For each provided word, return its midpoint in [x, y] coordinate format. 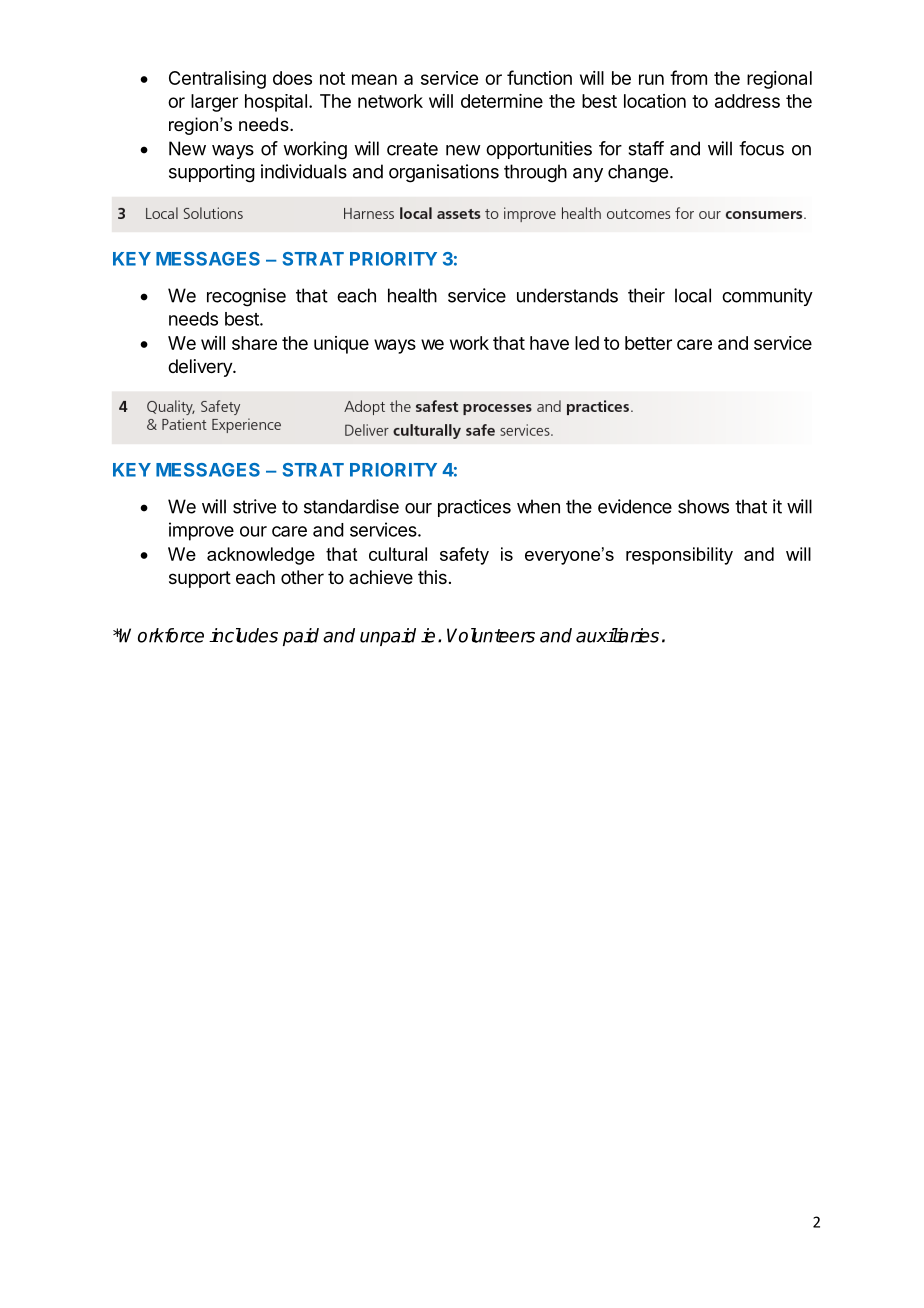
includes [243, 635]
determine [502, 101]
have [549, 343]
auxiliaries [617, 635]
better [648, 343]
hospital [276, 103]
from [688, 77]
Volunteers [491, 635]
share [254, 343]
